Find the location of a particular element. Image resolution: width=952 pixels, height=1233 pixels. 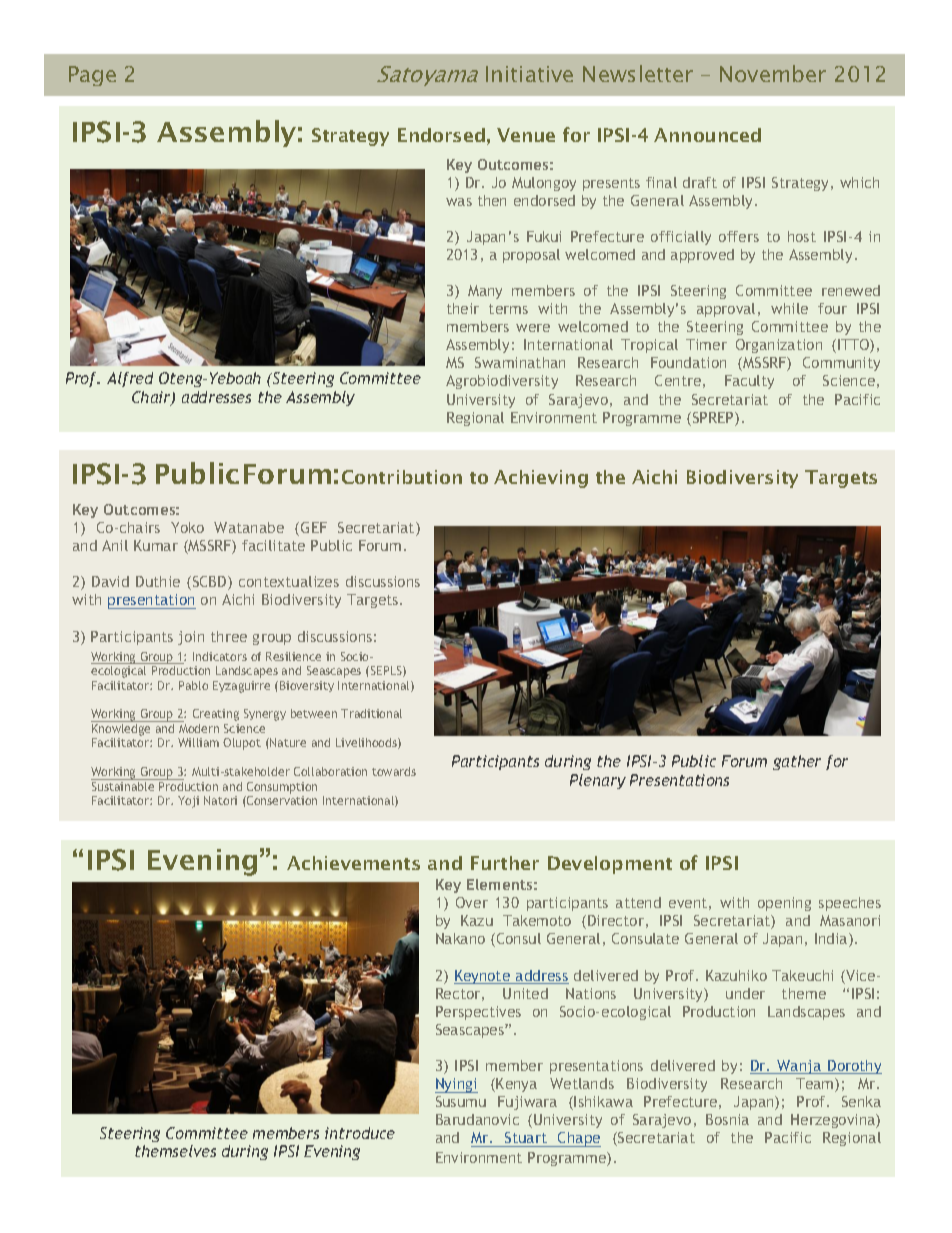

themselves is located at coordinates (175, 1151).
